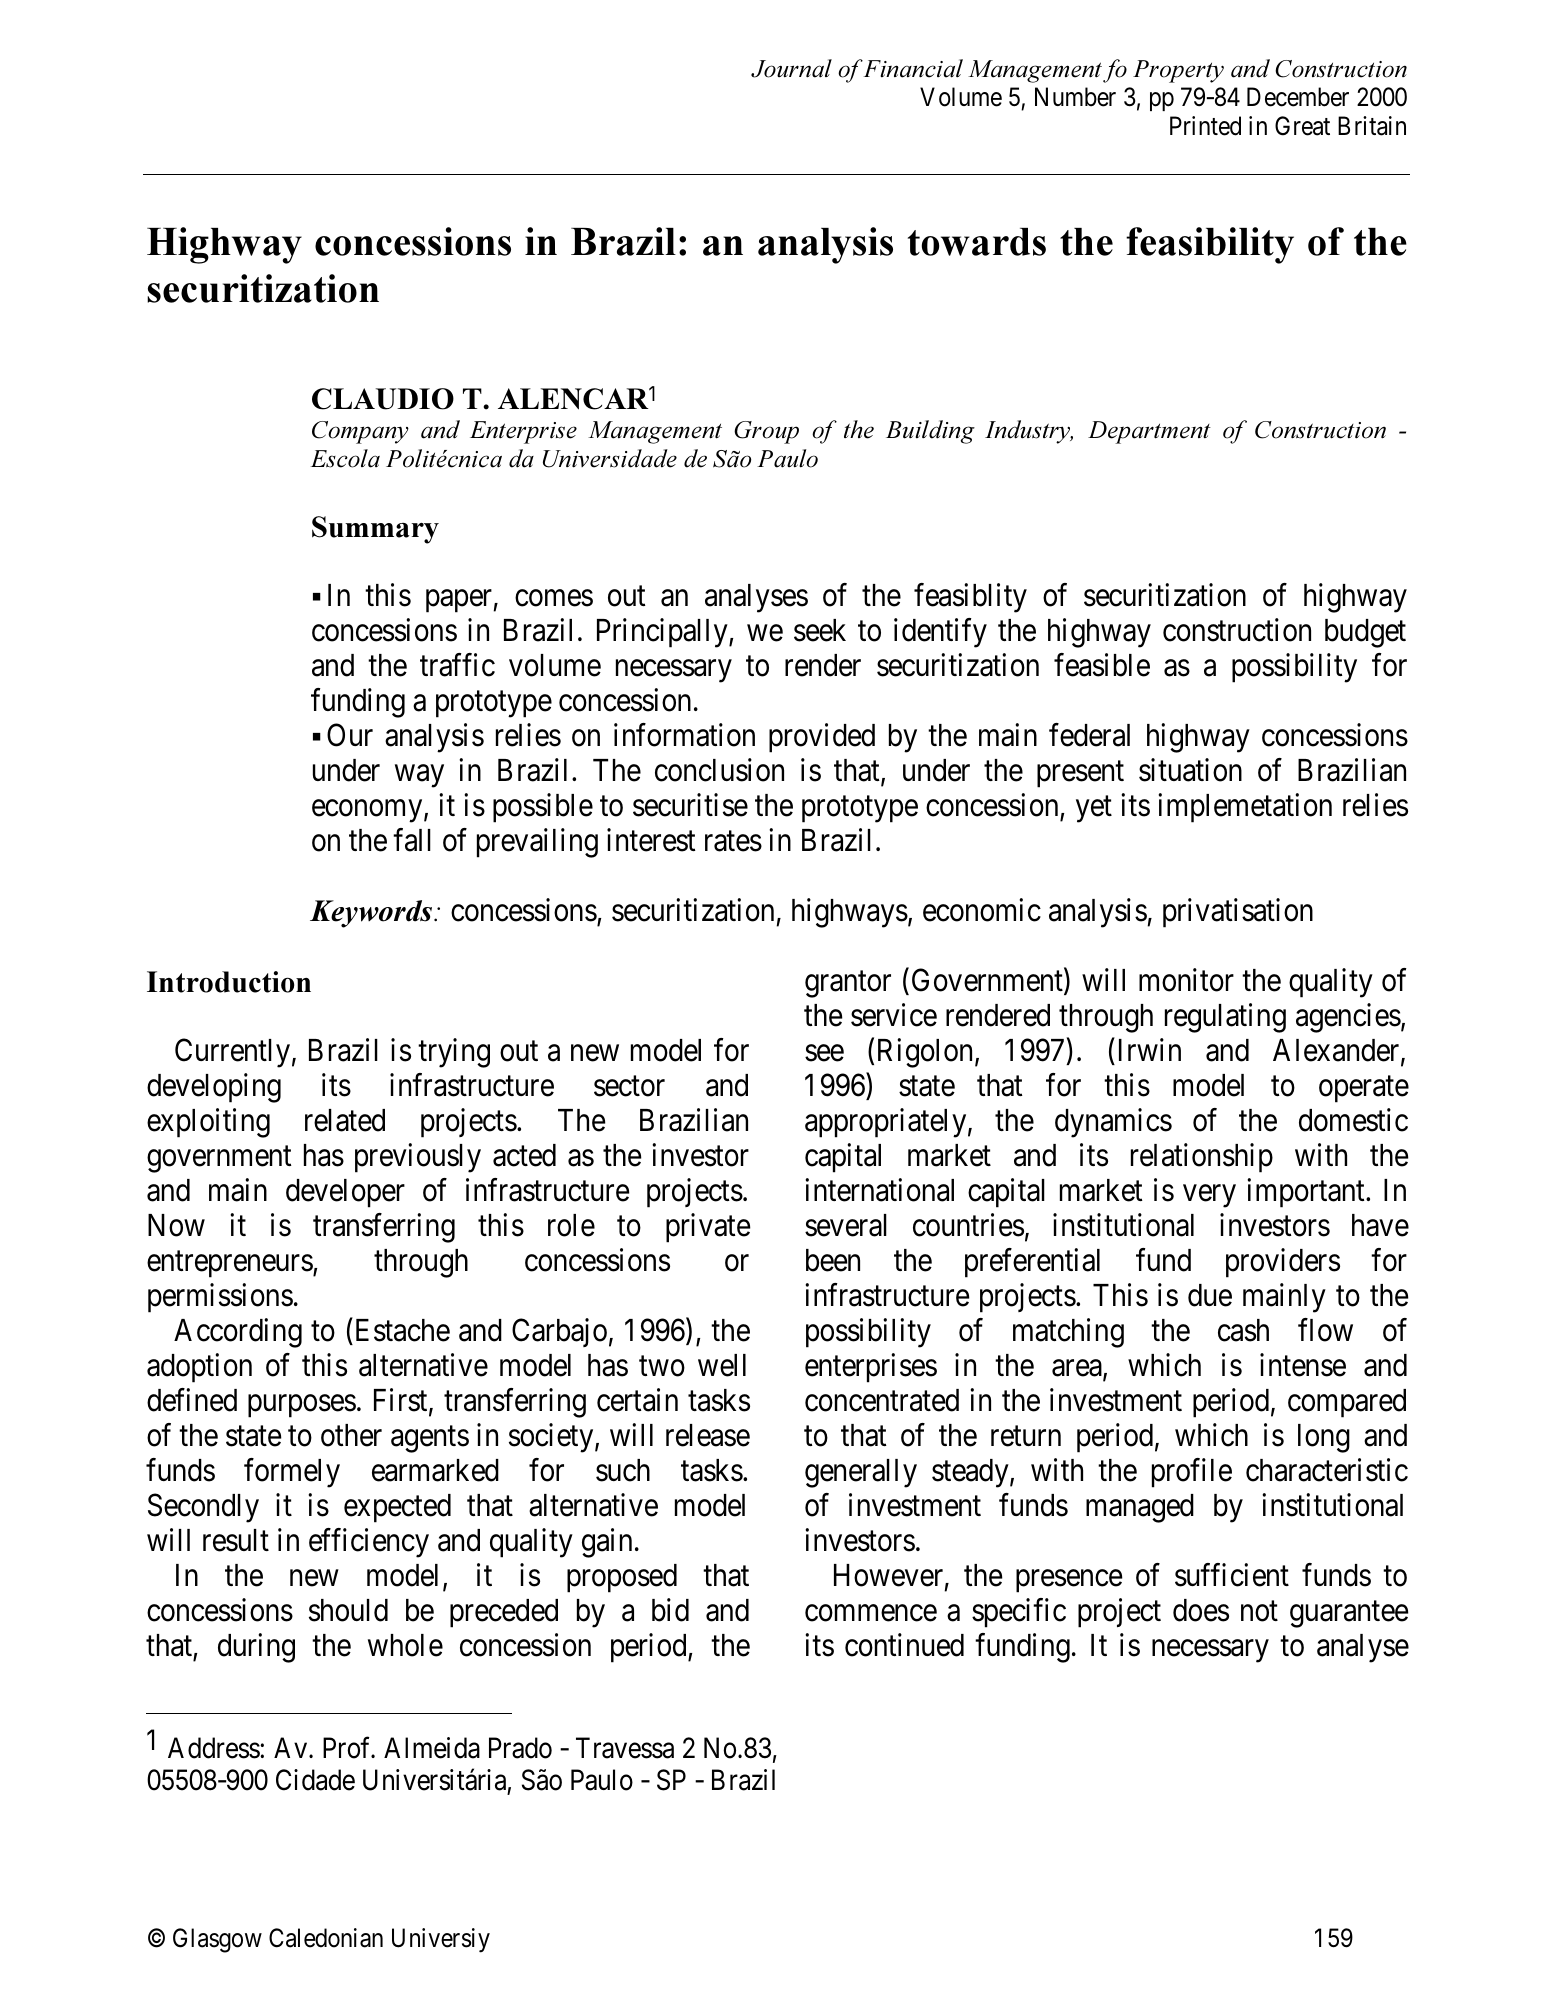 The image size is (1553, 2009). What do you see at coordinates (1210, 1295) in the page?
I see `due` at bounding box center [1210, 1295].
